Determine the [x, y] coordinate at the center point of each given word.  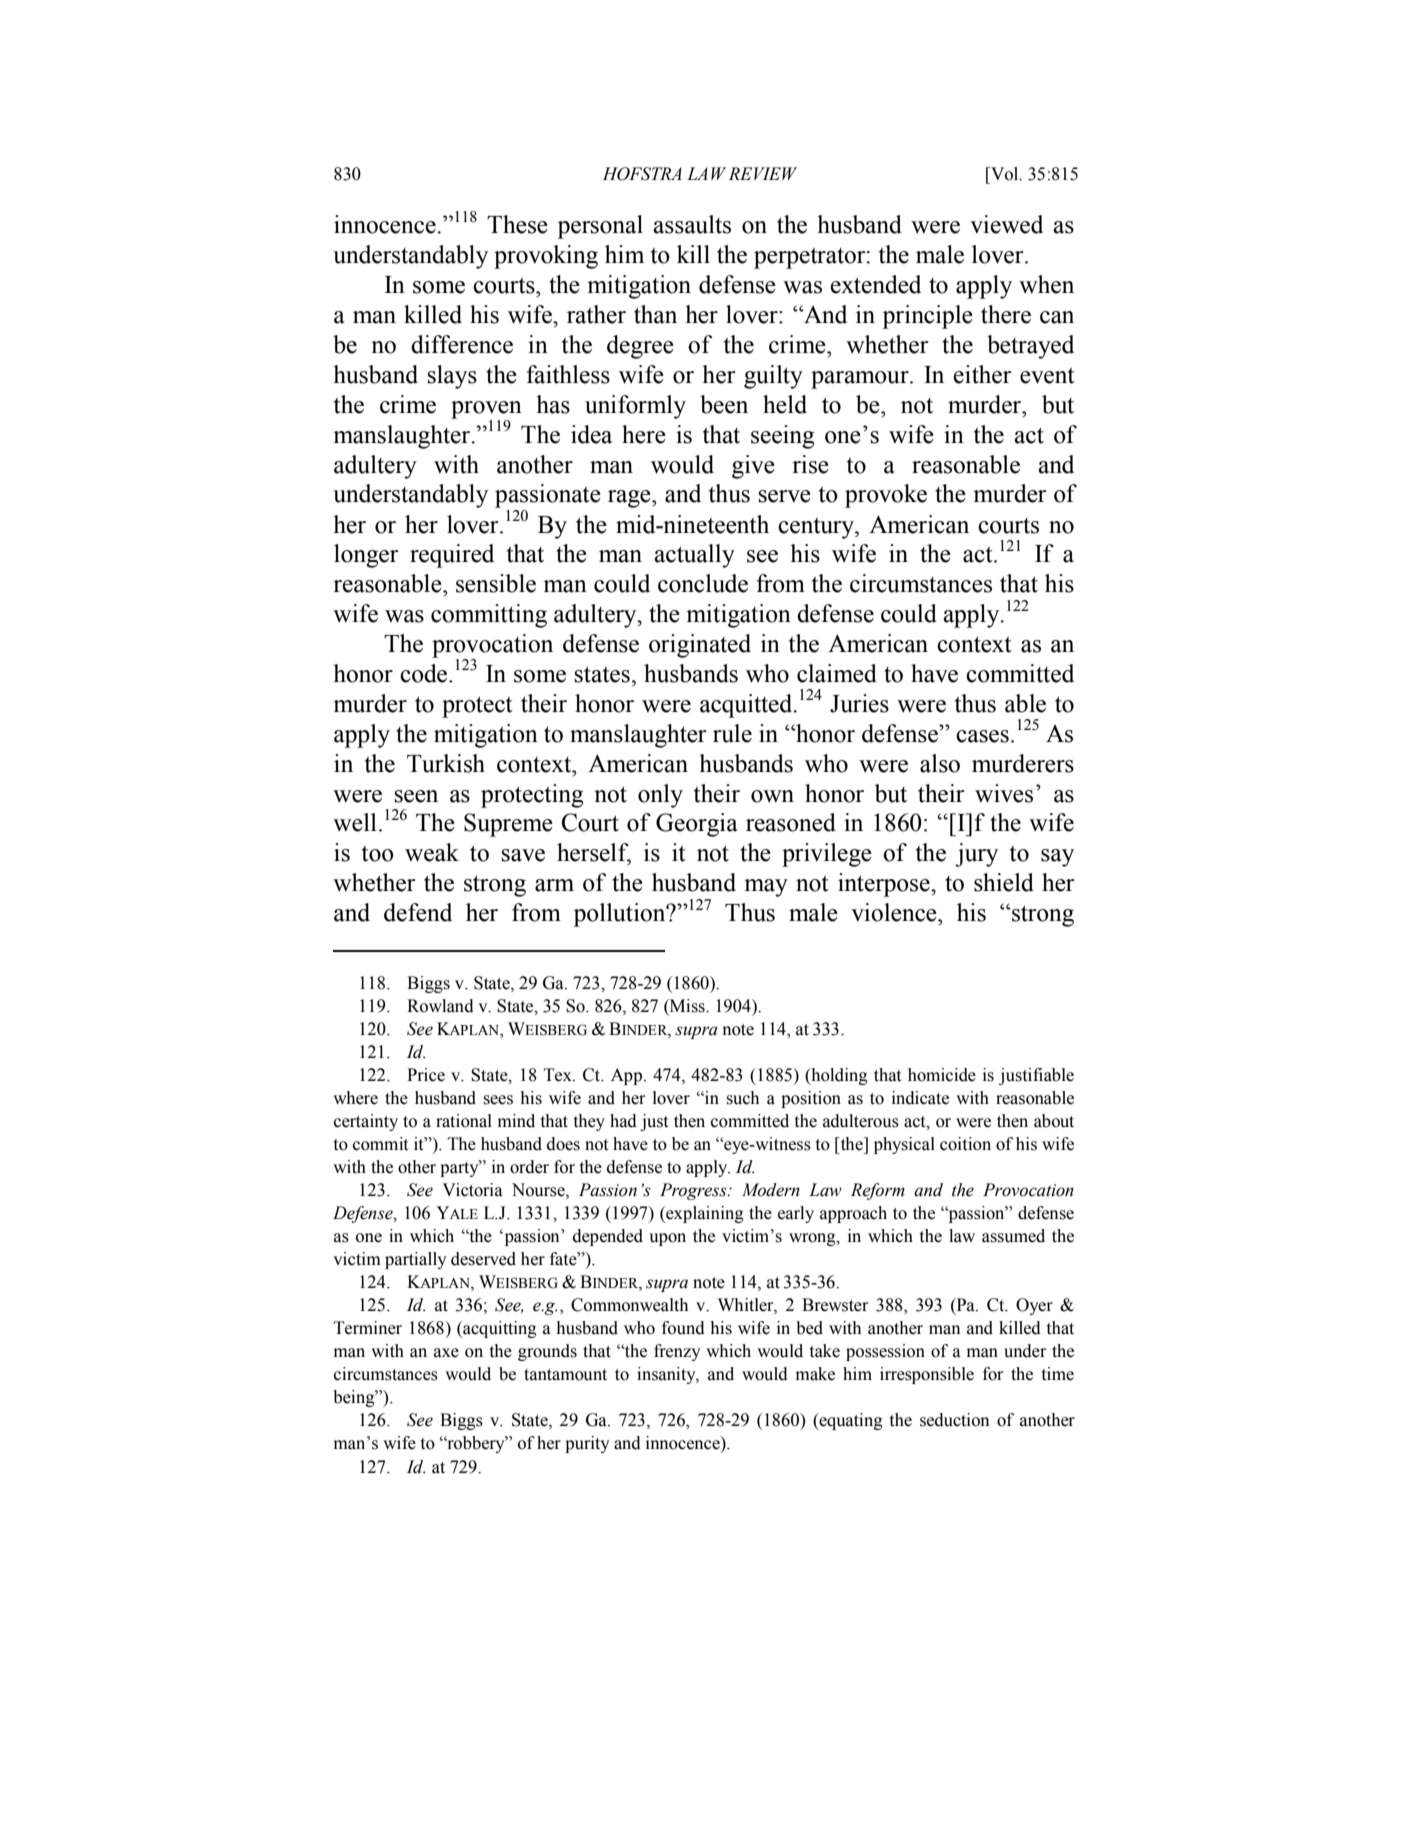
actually [694, 556]
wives [1004, 793]
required [452, 556]
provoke [886, 496]
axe [446, 1353]
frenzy [677, 1352]
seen [416, 796]
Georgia [697, 825]
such [743, 1098]
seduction [954, 1420]
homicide [942, 1075]
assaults [692, 224]
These [517, 224]
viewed [1006, 224]
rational [464, 1121]
